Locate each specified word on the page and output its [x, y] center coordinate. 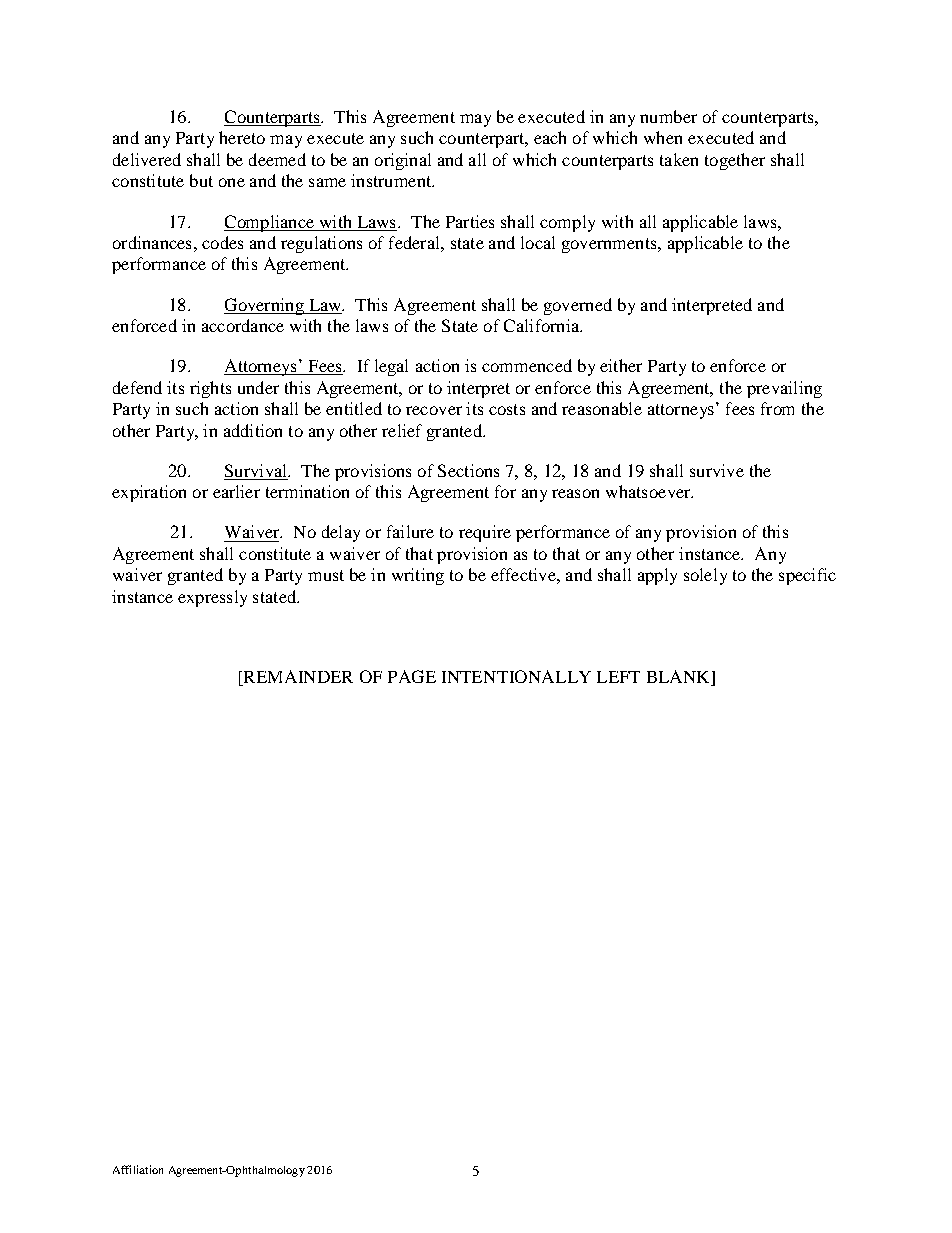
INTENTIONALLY [516, 676]
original [403, 161]
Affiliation [138, 1169]
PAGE [412, 676]
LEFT [618, 677]
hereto [242, 137]
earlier [236, 491]
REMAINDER [297, 678]
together [735, 161]
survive [717, 470]
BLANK [679, 678]
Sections [468, 470]
